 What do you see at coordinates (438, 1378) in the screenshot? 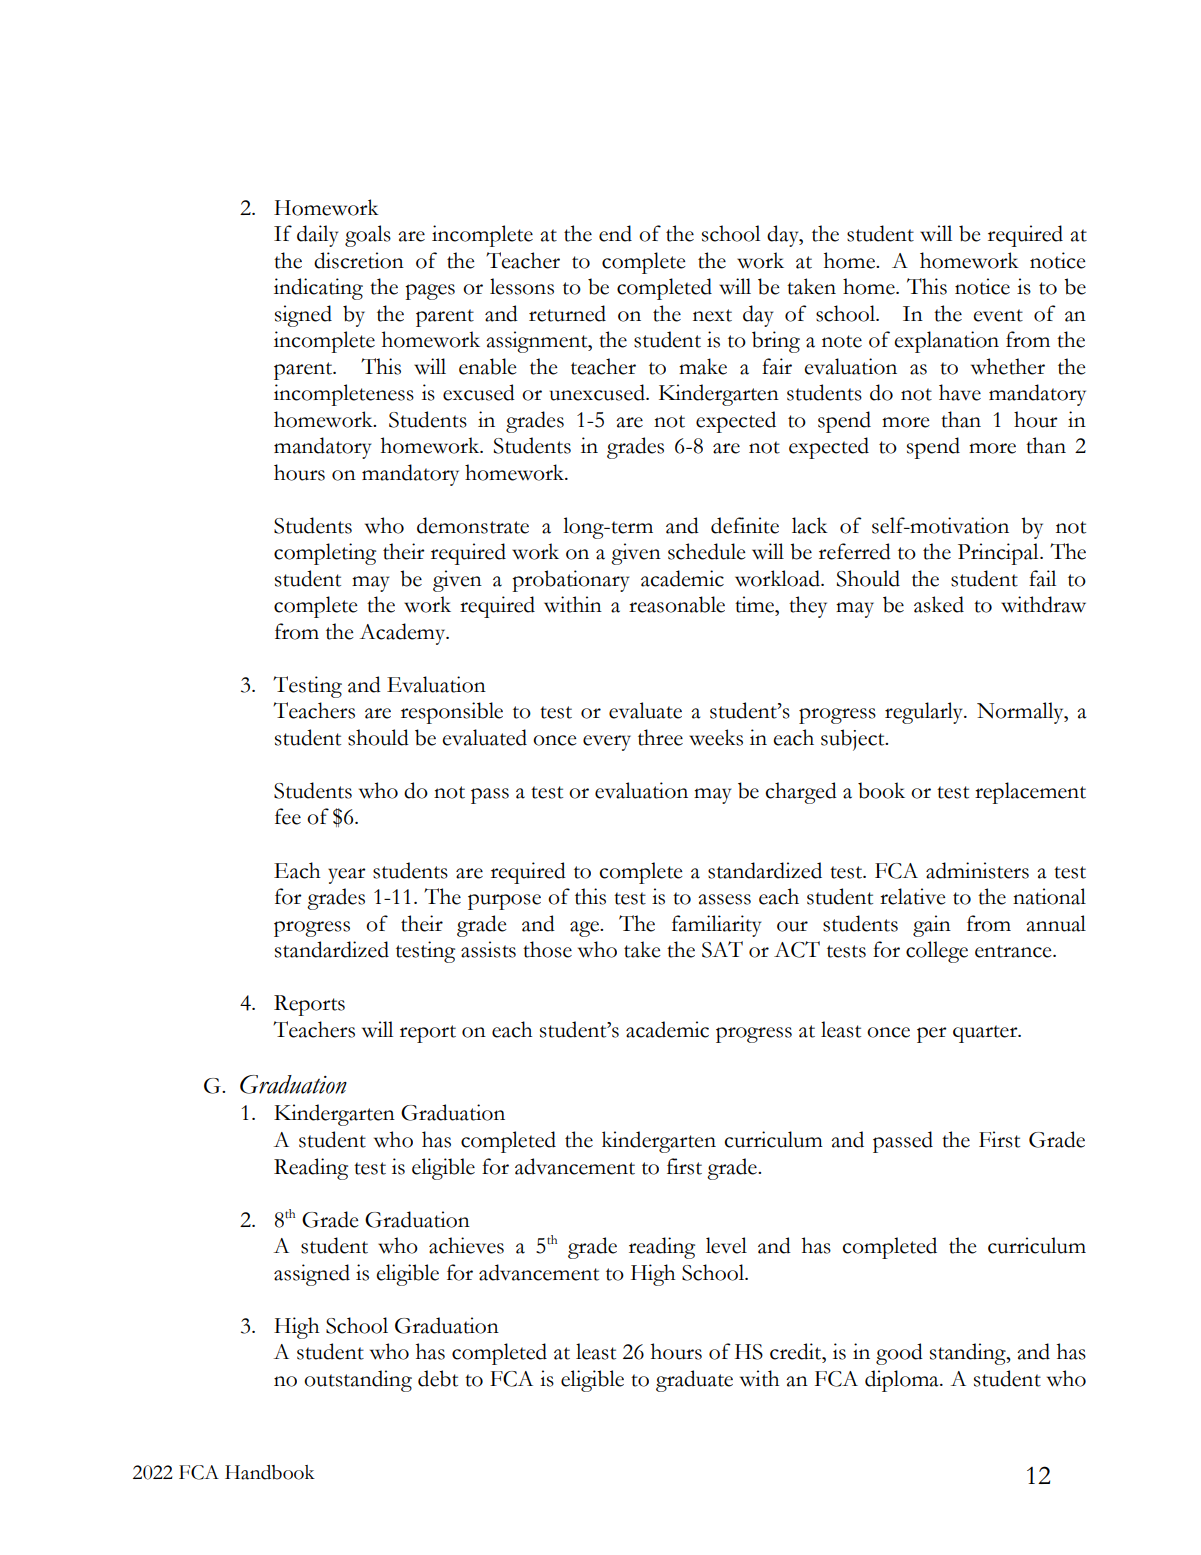
I see `debt` at bounding box center [438, 1378].
